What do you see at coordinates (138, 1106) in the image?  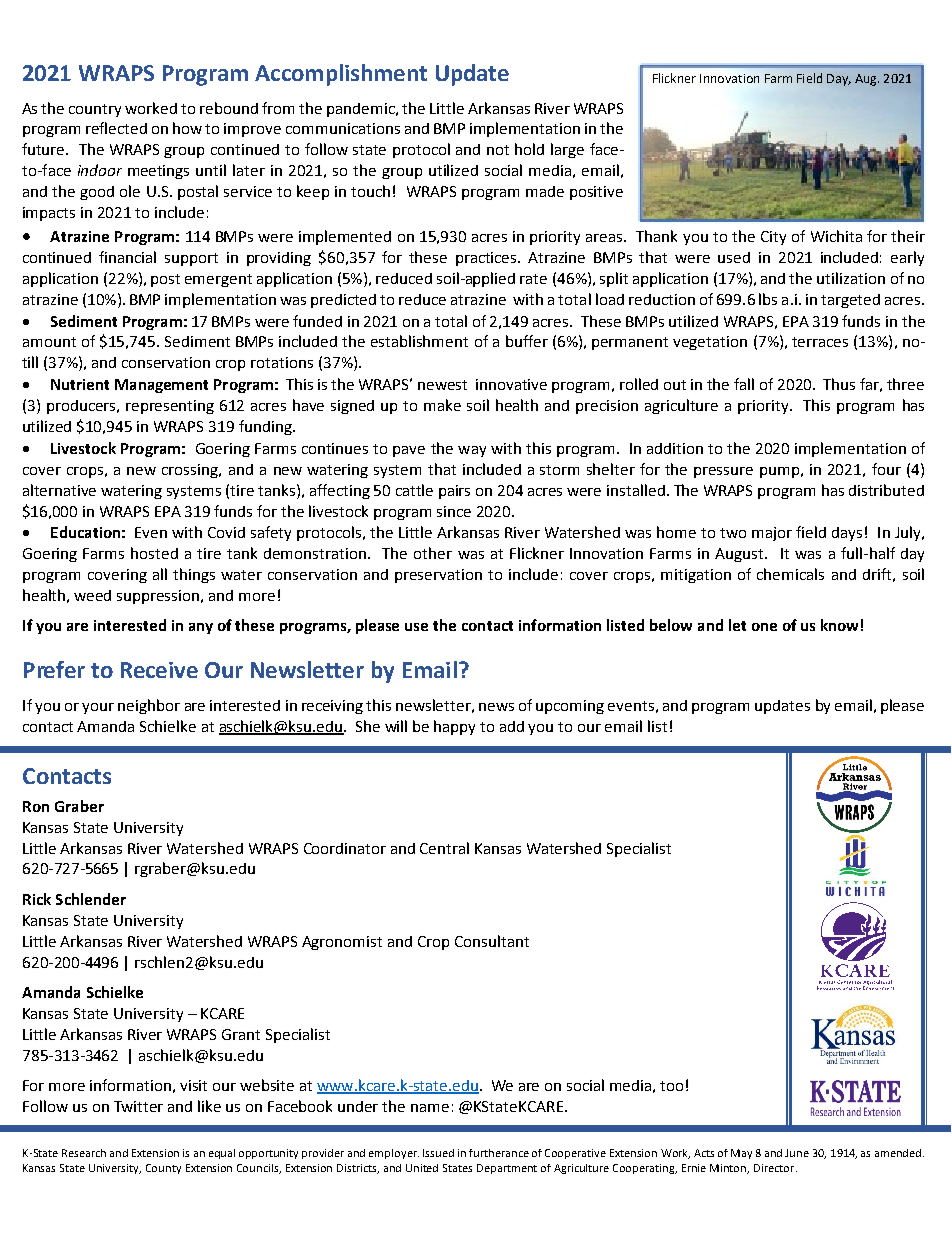 I see `Twitter` at bounding box center [138, 1106].
